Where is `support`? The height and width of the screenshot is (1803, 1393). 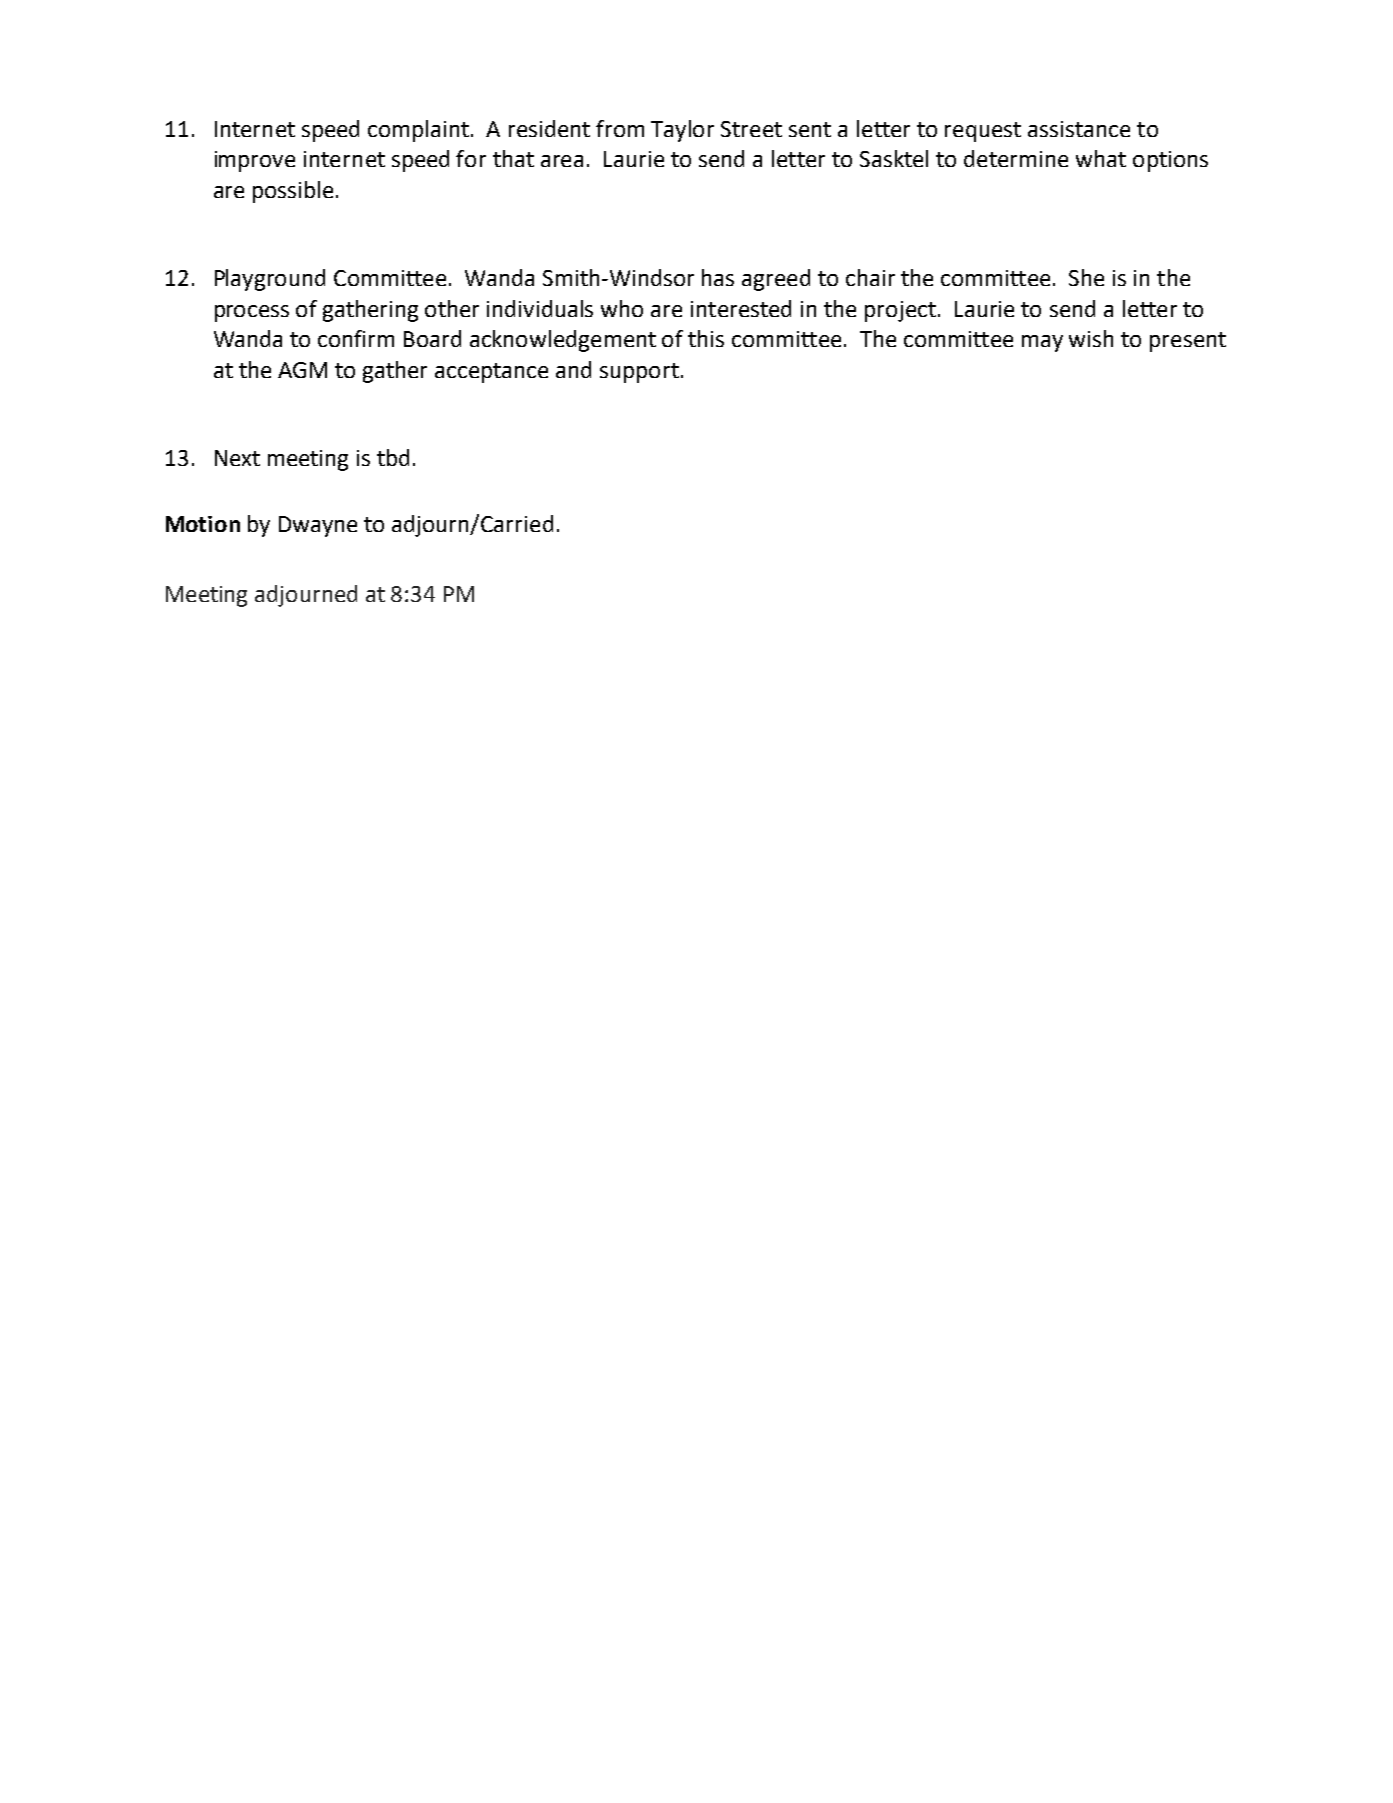 support is located at coordinates (639, 373).
